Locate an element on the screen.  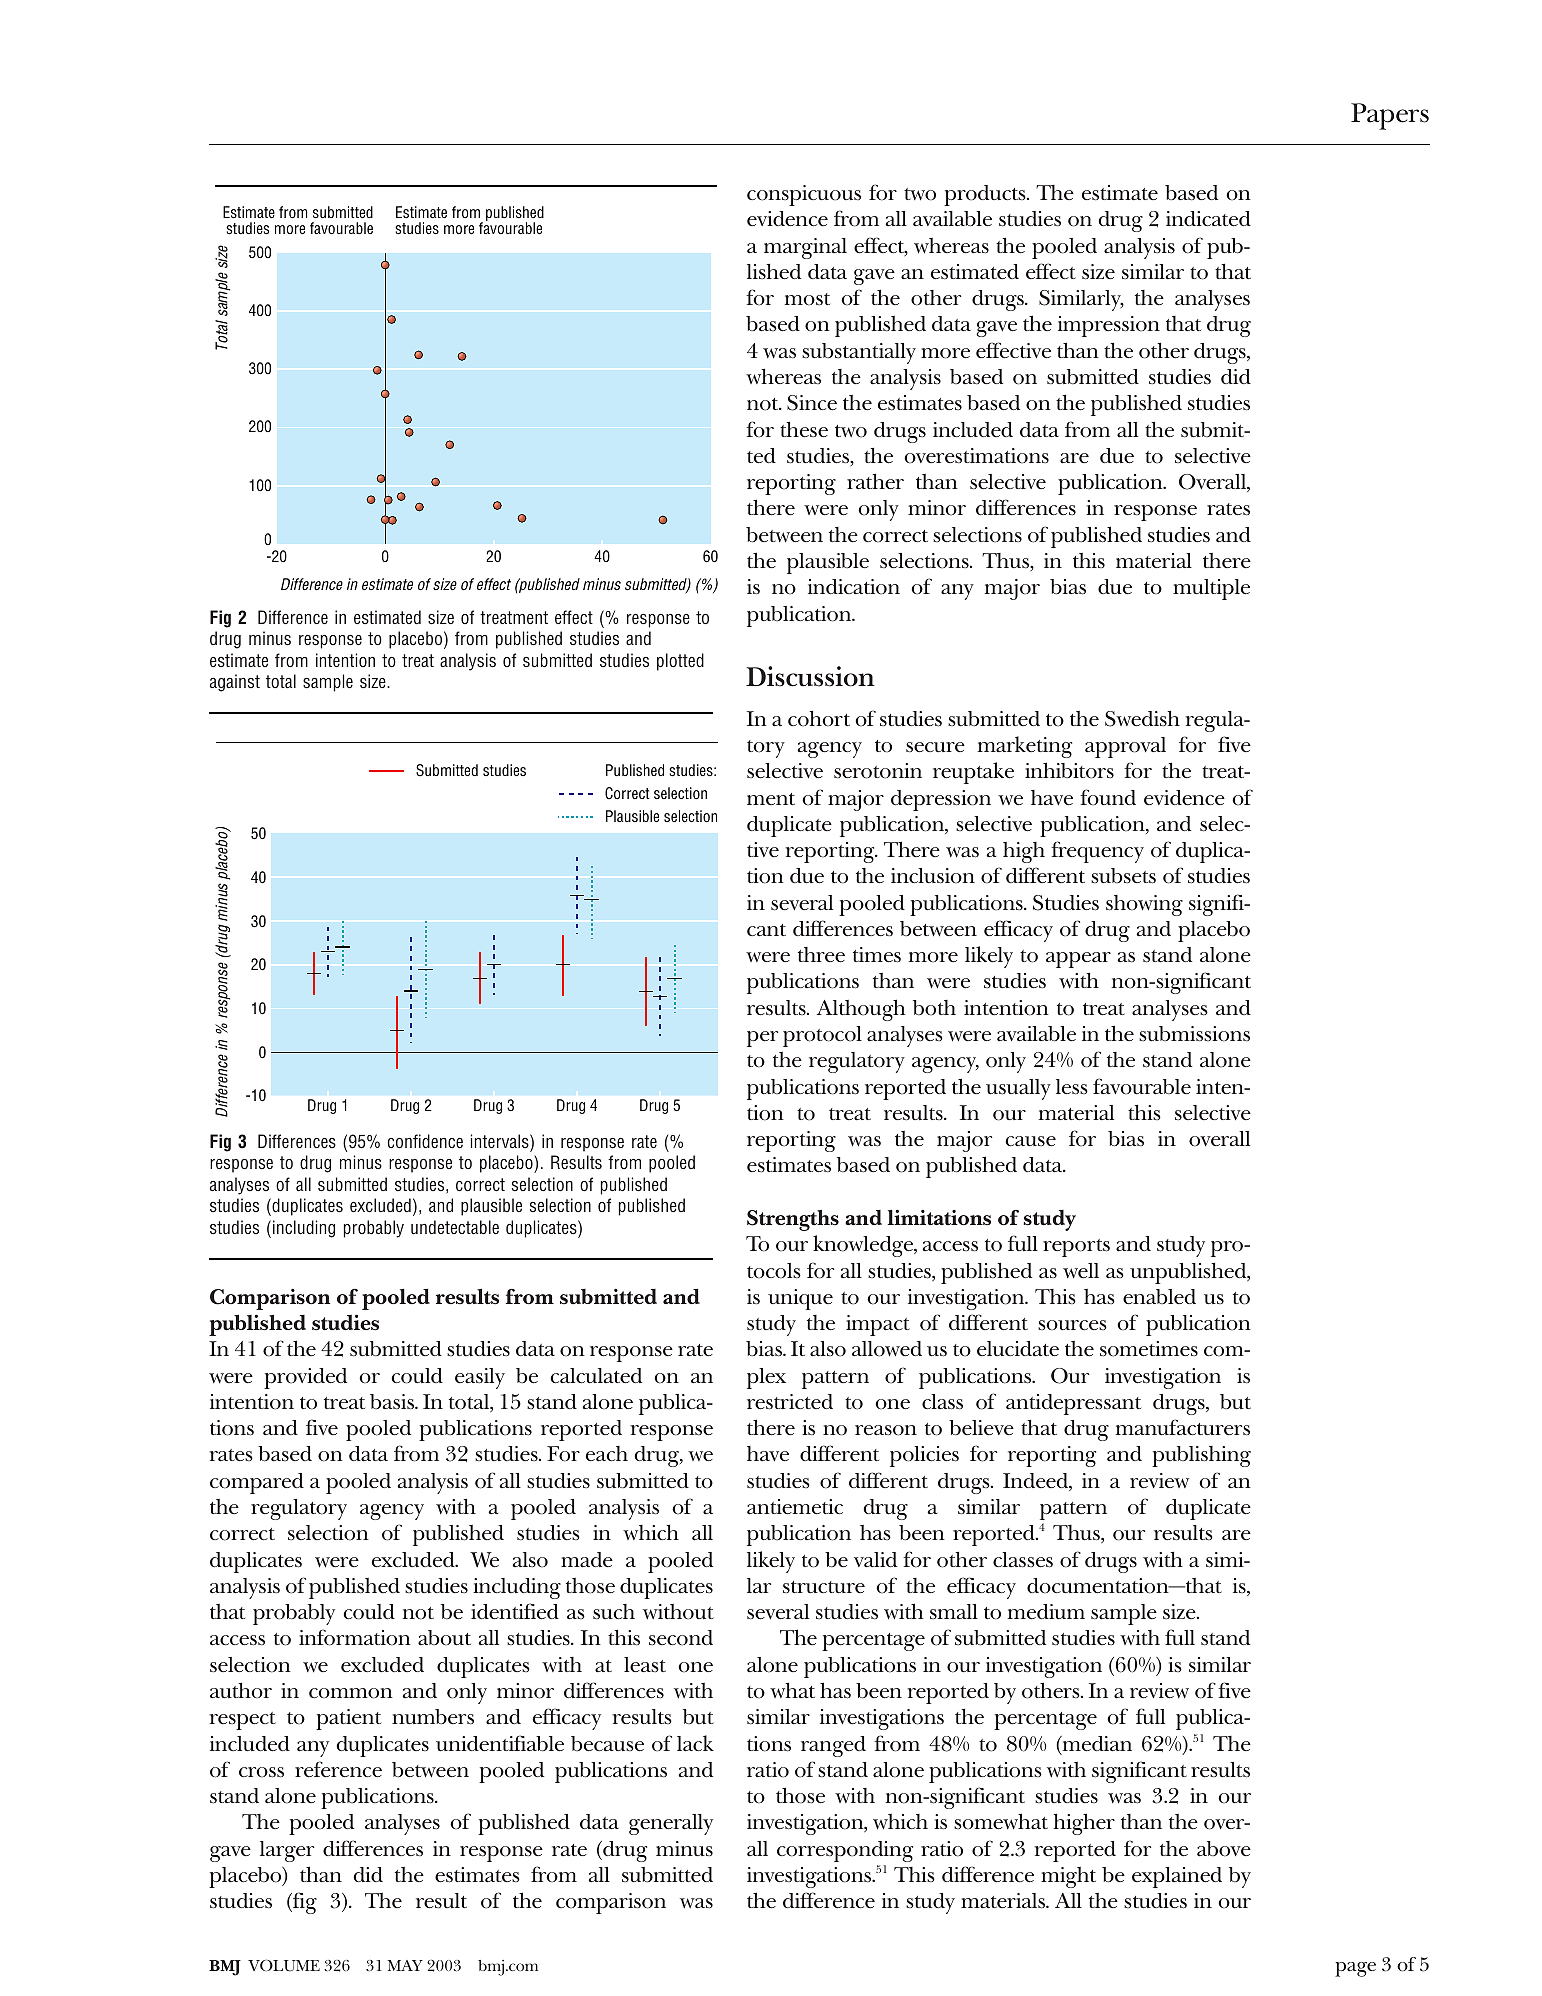
indicated is located at coordinates (1208, 218).
